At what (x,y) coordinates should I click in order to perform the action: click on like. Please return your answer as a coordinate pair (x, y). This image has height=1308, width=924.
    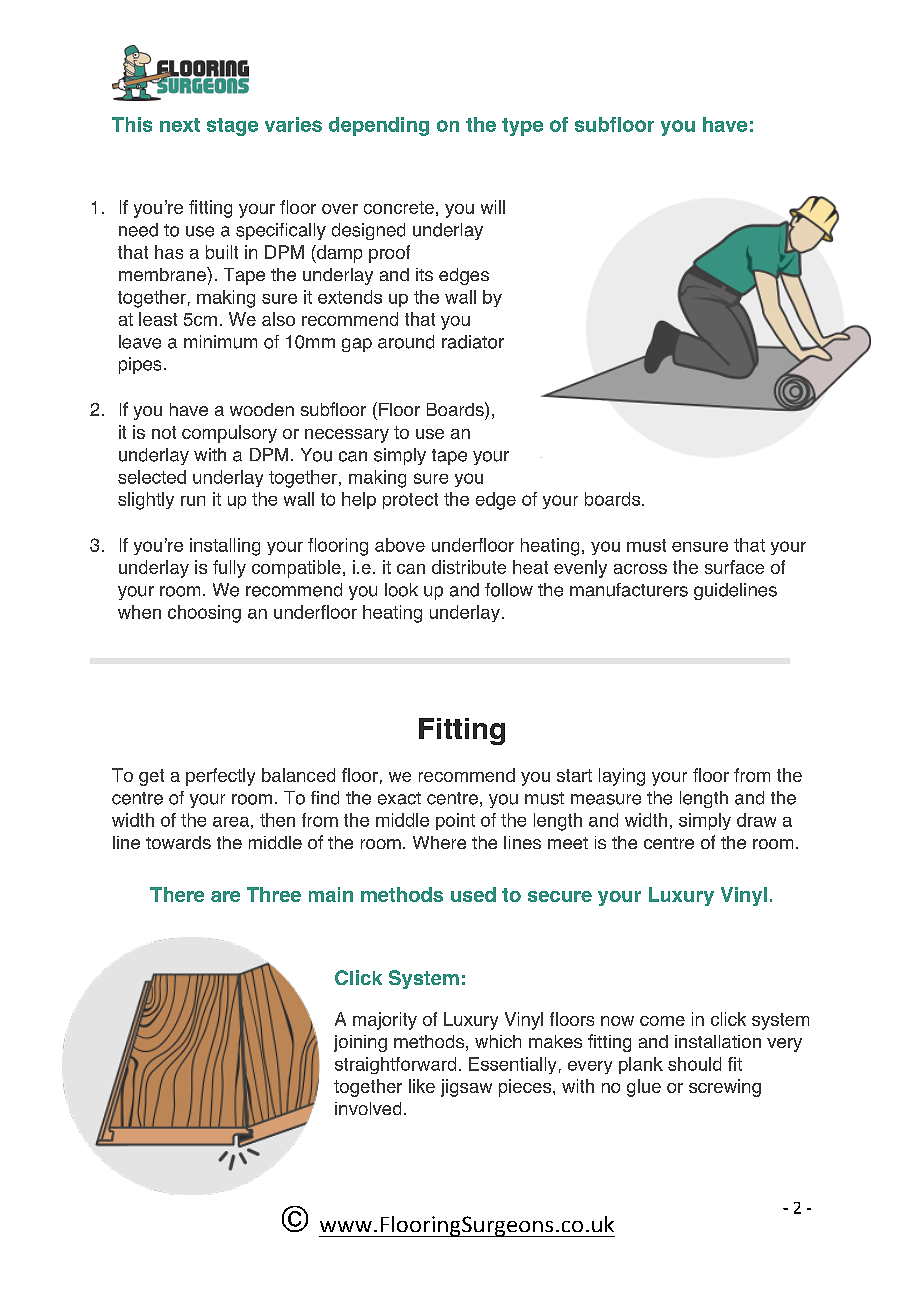
    Looking at the image, I should click on (422, 1086).
